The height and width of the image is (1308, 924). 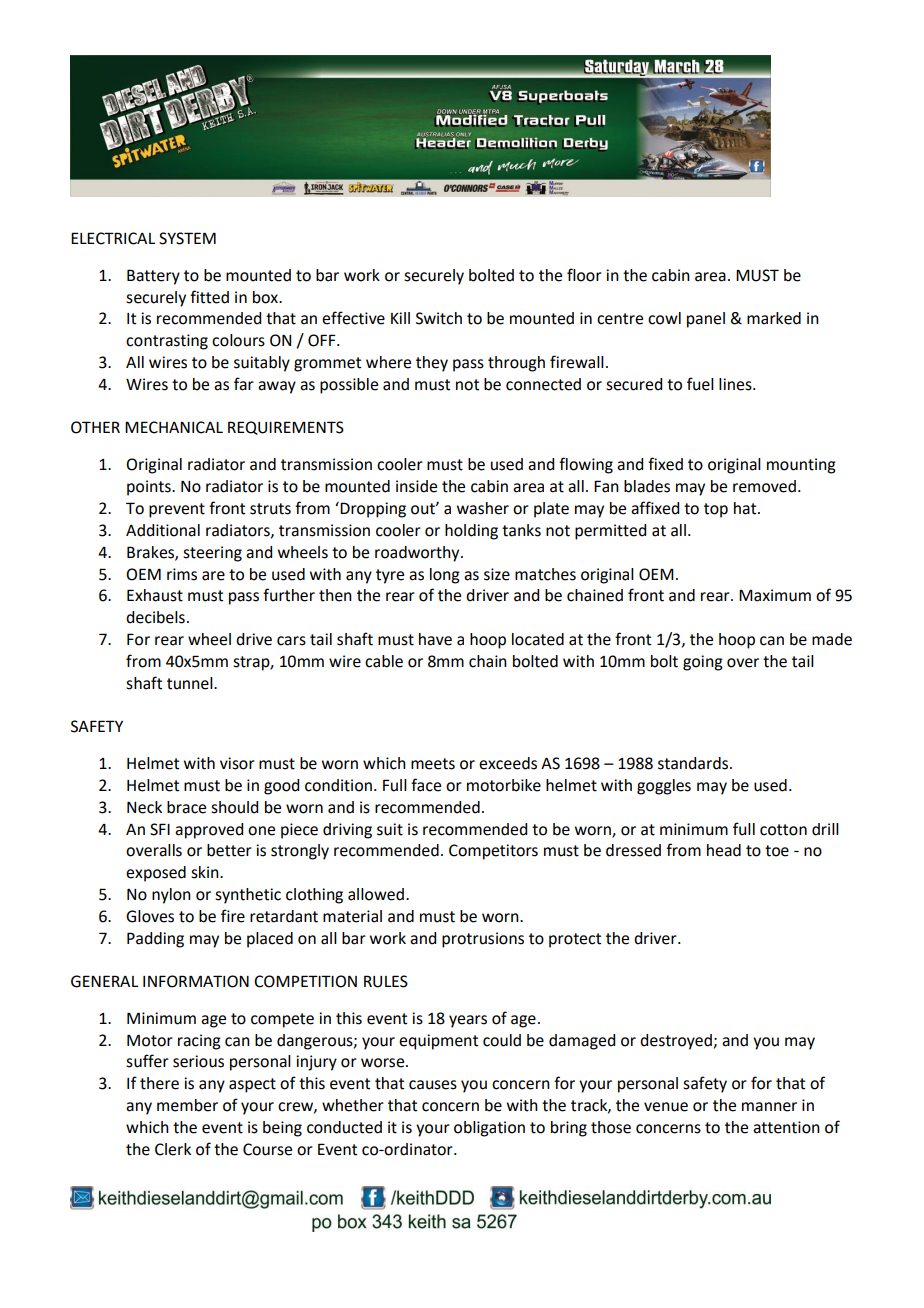 I want to click on points, so click(x=150, y=488).
